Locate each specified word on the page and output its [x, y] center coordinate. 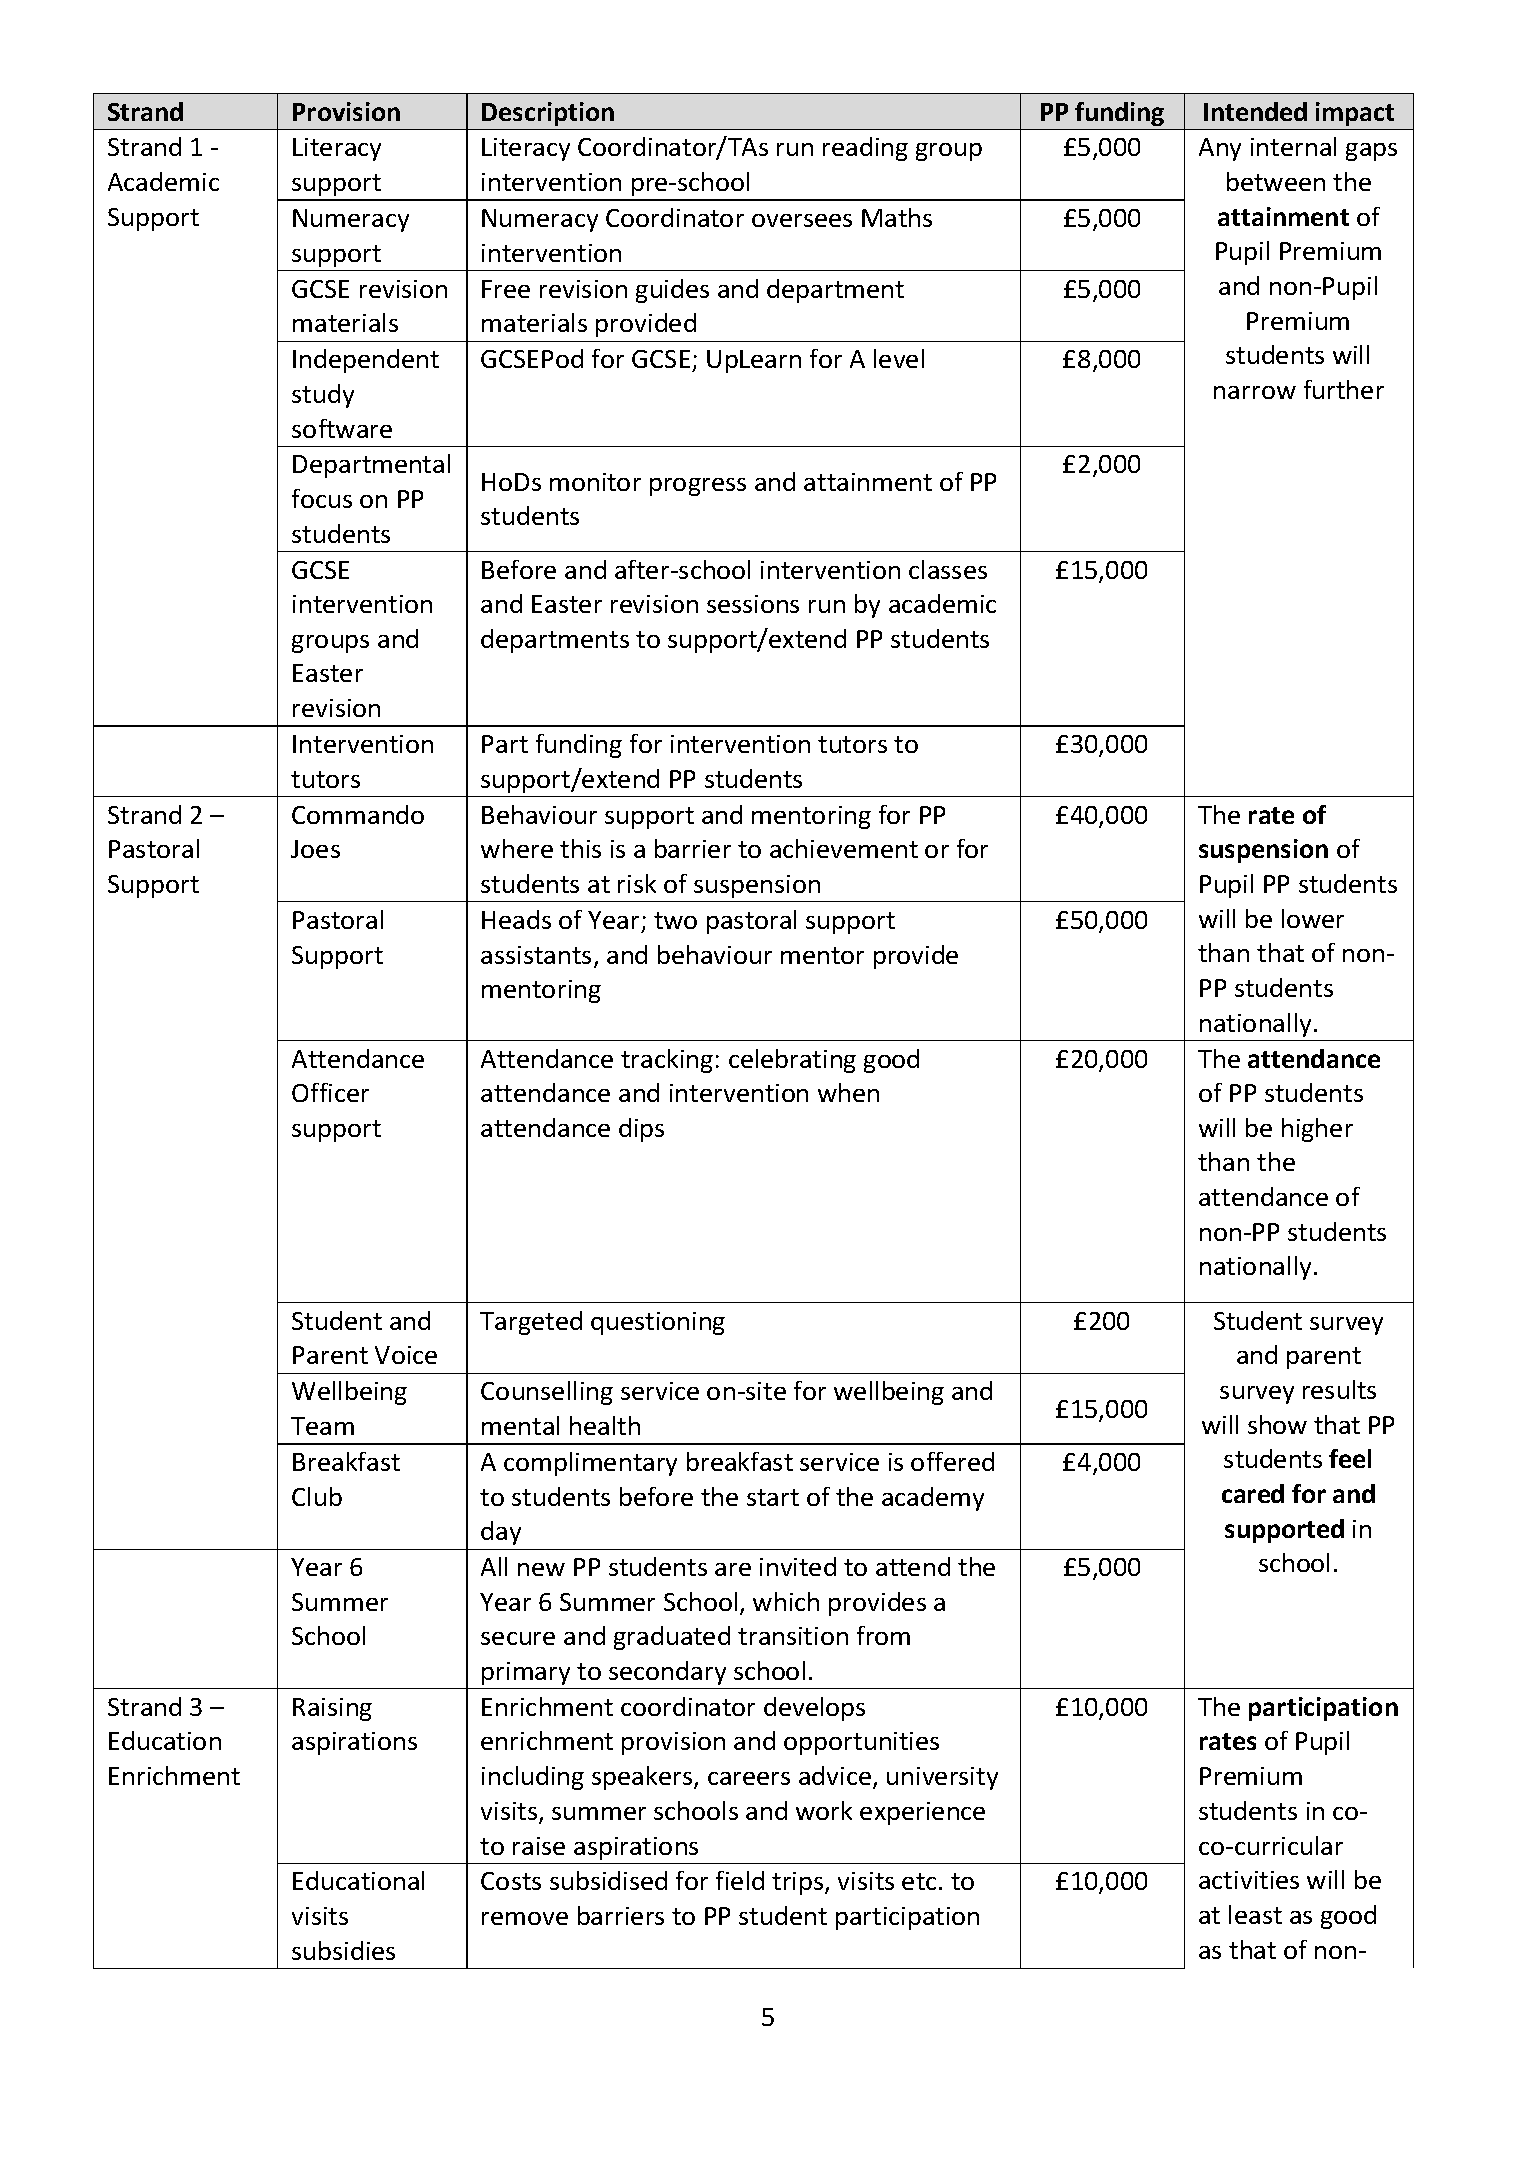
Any [1220, 149]
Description [548, 114]
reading [865, 149]
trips [799, 1883]
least [1255, 1914]
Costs [511, 1881]
